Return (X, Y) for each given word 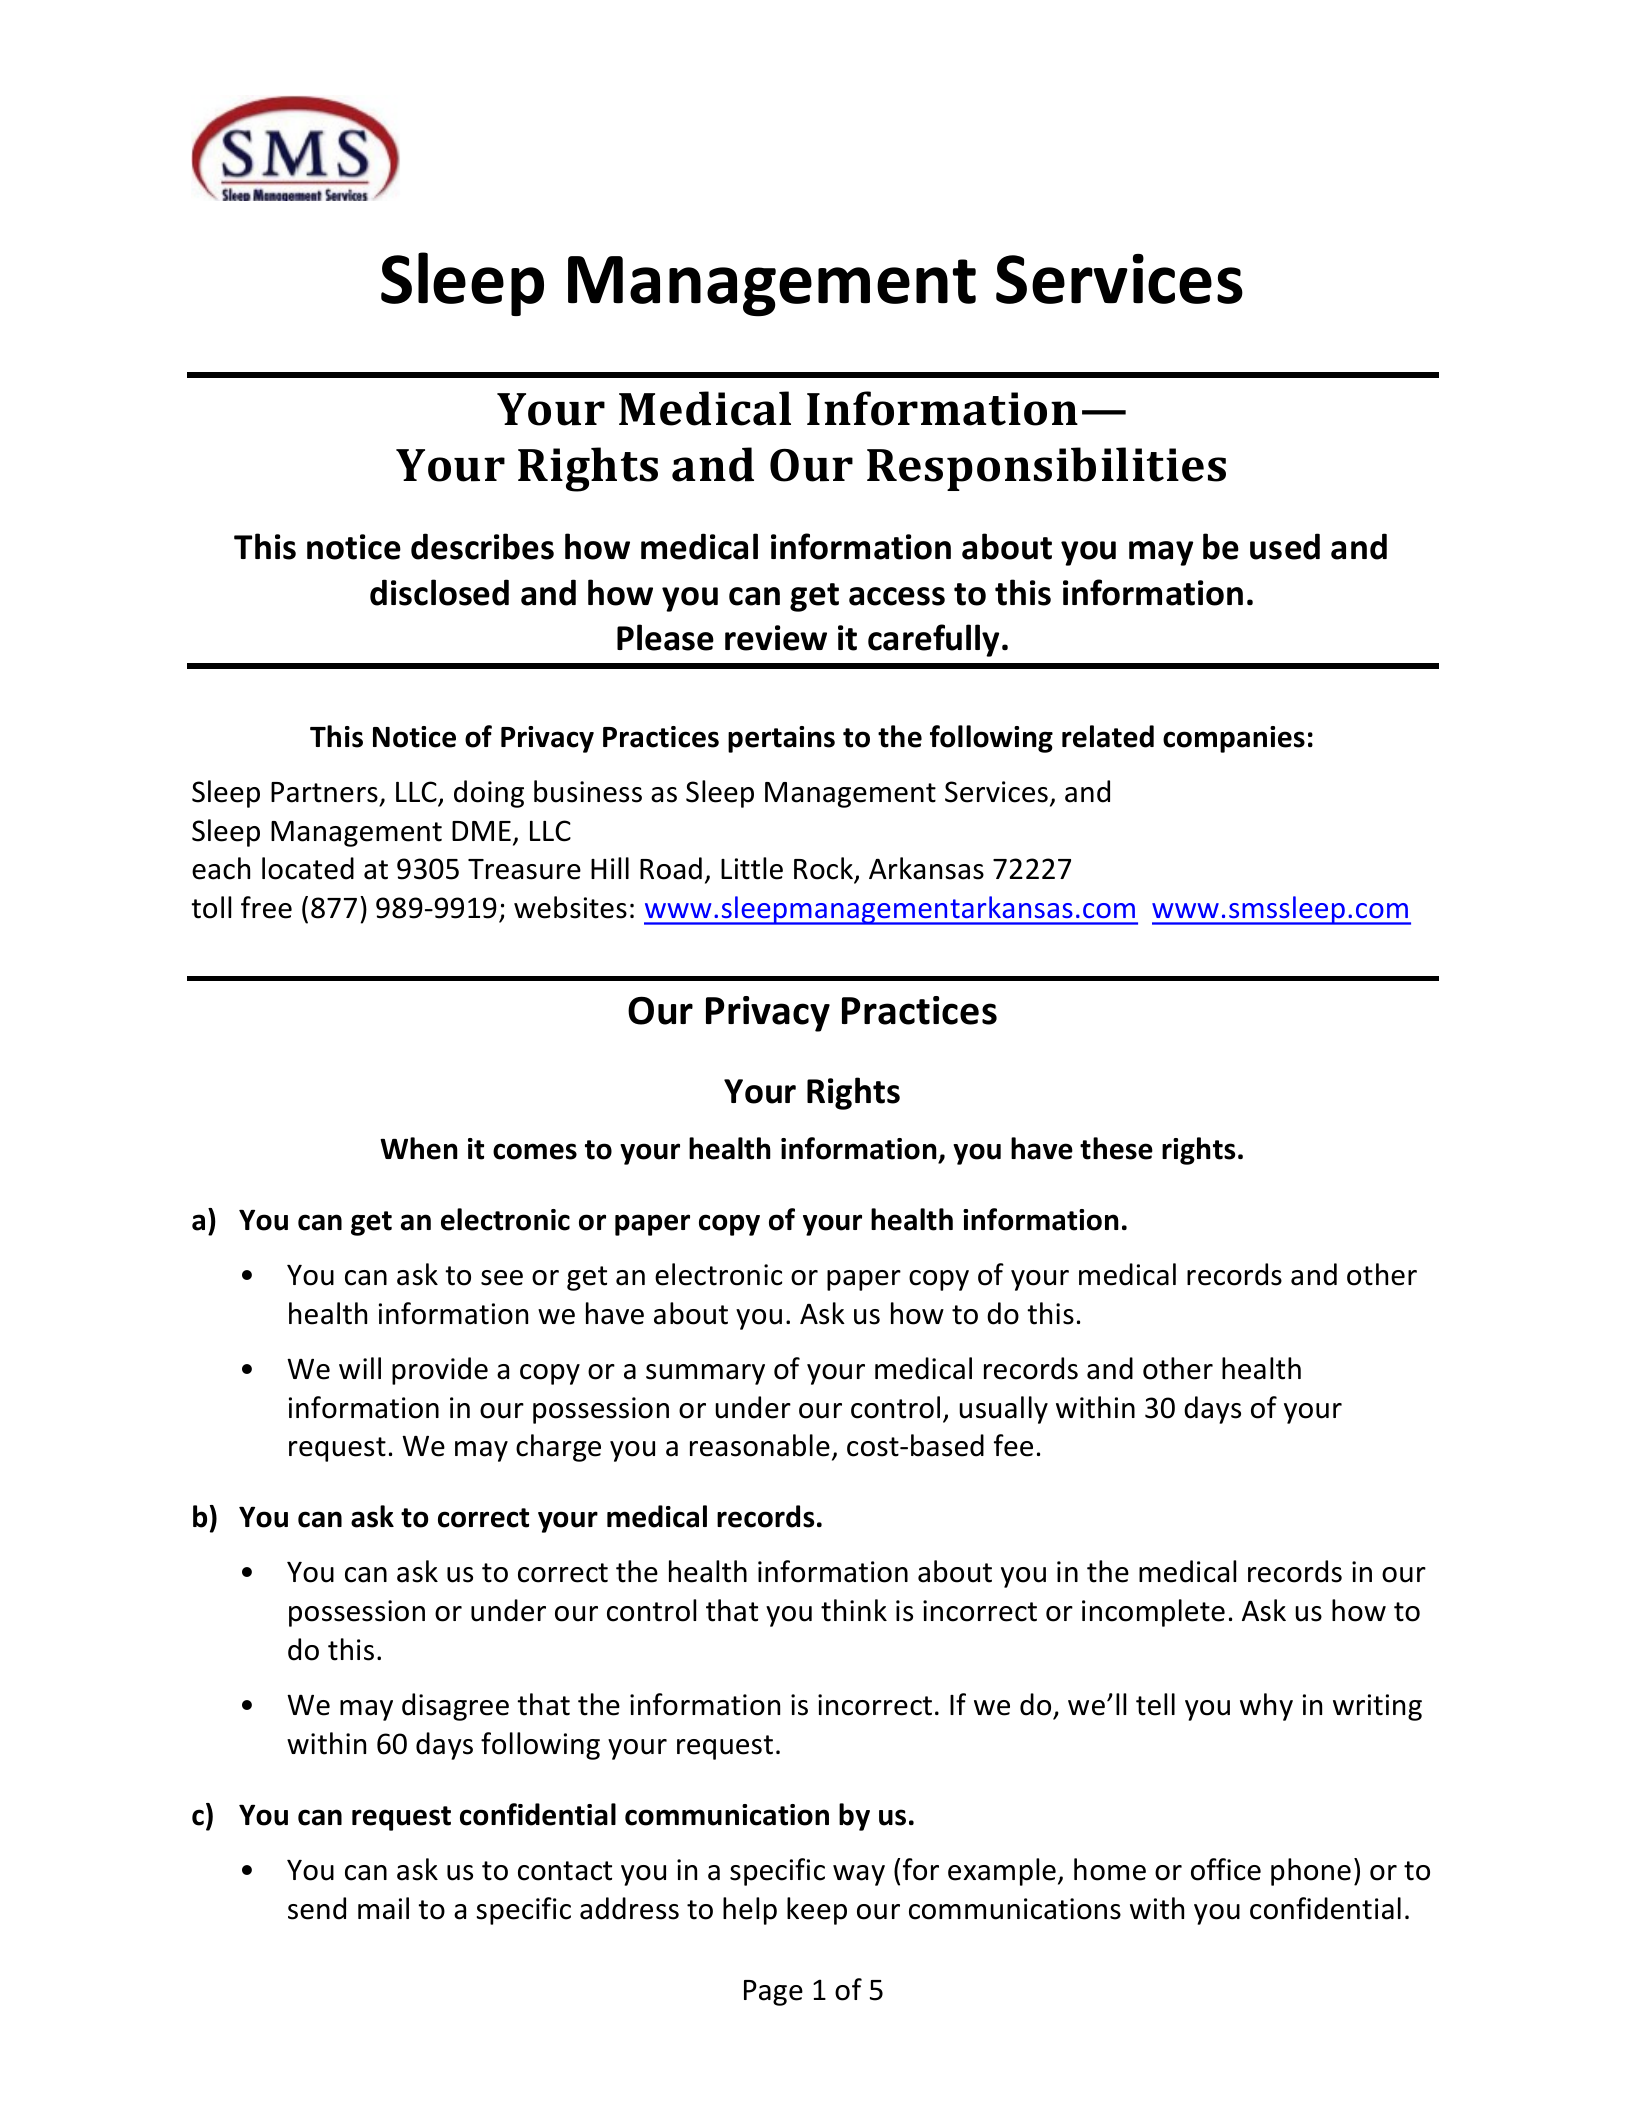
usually (1003, 1410)
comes (535, 1151)
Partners (324, 792)
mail (383, 1908)
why (1266, 1707)
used (1285, 546)
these (1116, 1148)
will (360, 1368)
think (854, 1610)
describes (482, 546)
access (897, 596)
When (419, 1148)
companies (1234, 739)
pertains (781, 739)
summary (705, 1374)
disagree (455, 1707)
